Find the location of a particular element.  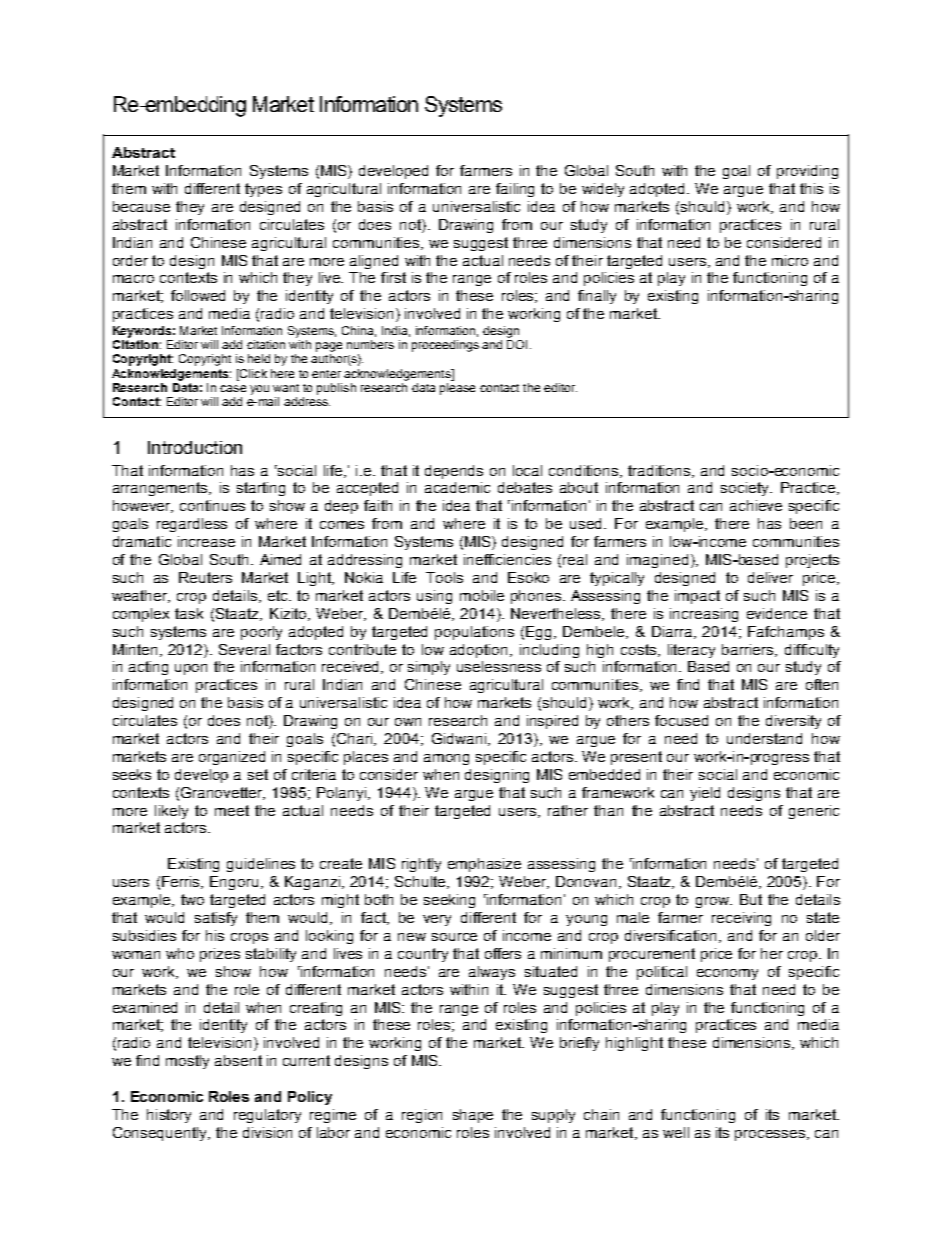

history is located at coordinates (169, 1116).
